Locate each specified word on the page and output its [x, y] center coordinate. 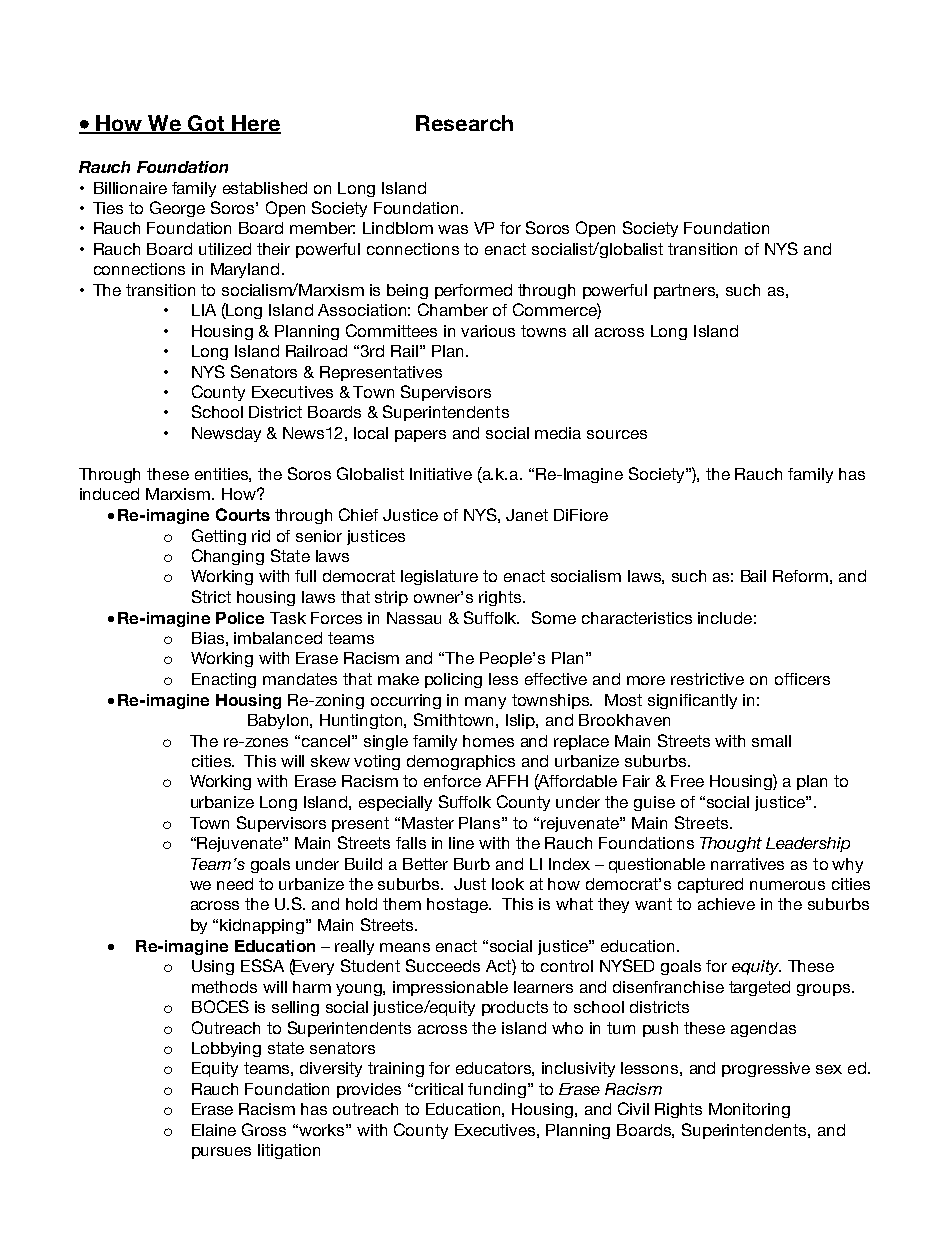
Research [464, 123]
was [453, 229]
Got [206, 124]
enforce [452, 781]
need [235, 884]
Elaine [214, 1130]
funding [497, 1090]
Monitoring [749, 1110]
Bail [753, 576]
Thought [731, 844]
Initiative [441, 474]
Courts [243, 514]
